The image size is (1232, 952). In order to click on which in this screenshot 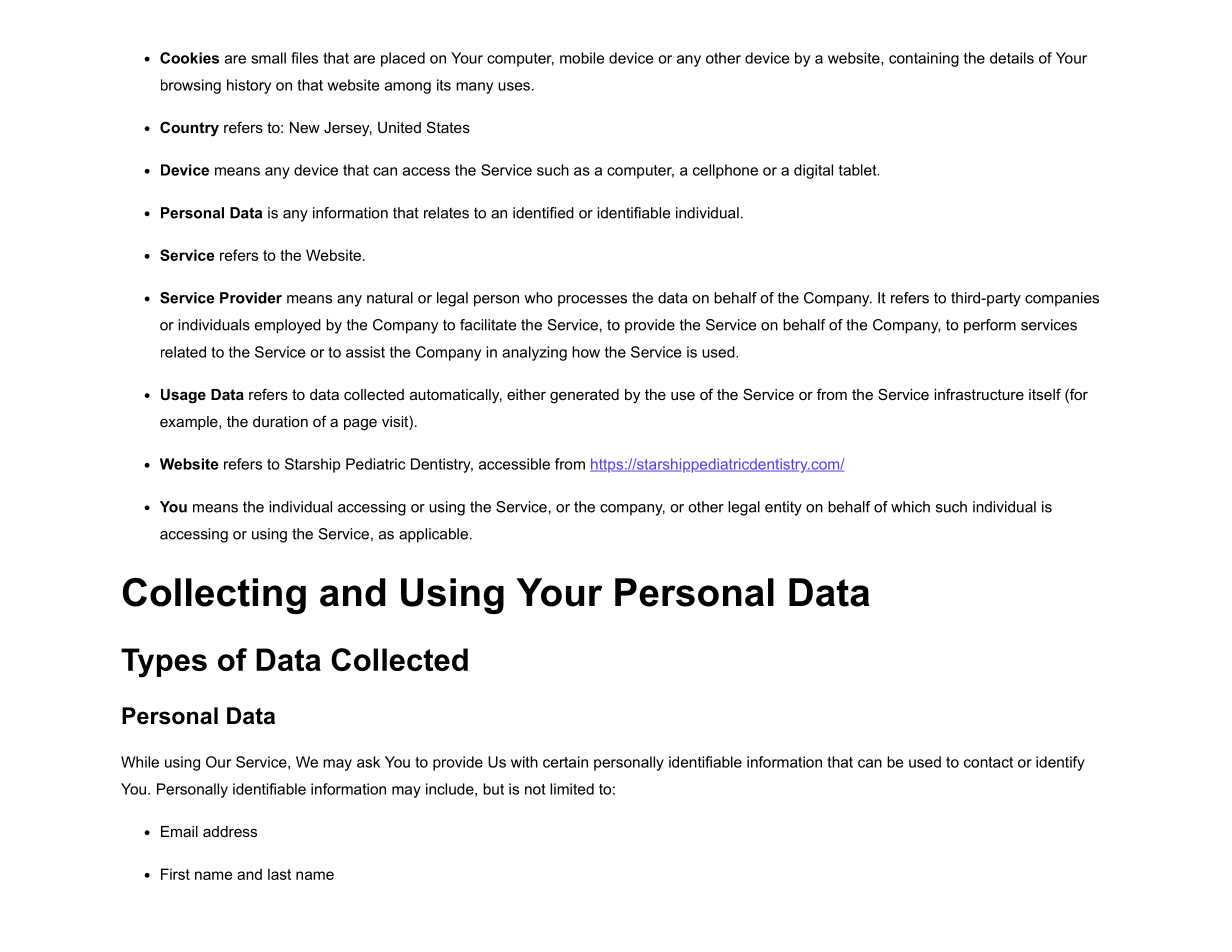, I will do `click(910, 507)`.
